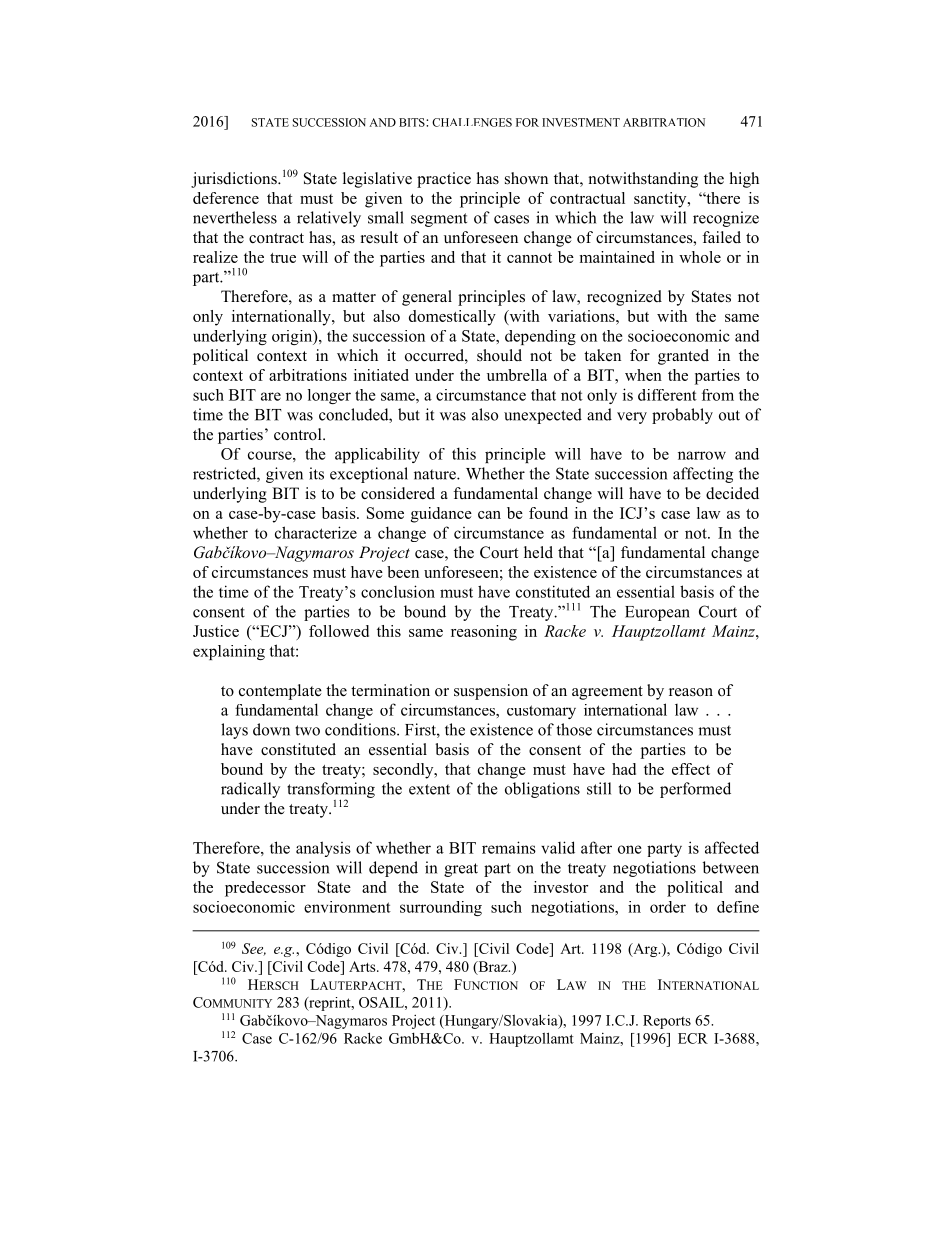 The height and width of the screenshot is (1233, 952). I want to click on domestically, so click(452, 318).
